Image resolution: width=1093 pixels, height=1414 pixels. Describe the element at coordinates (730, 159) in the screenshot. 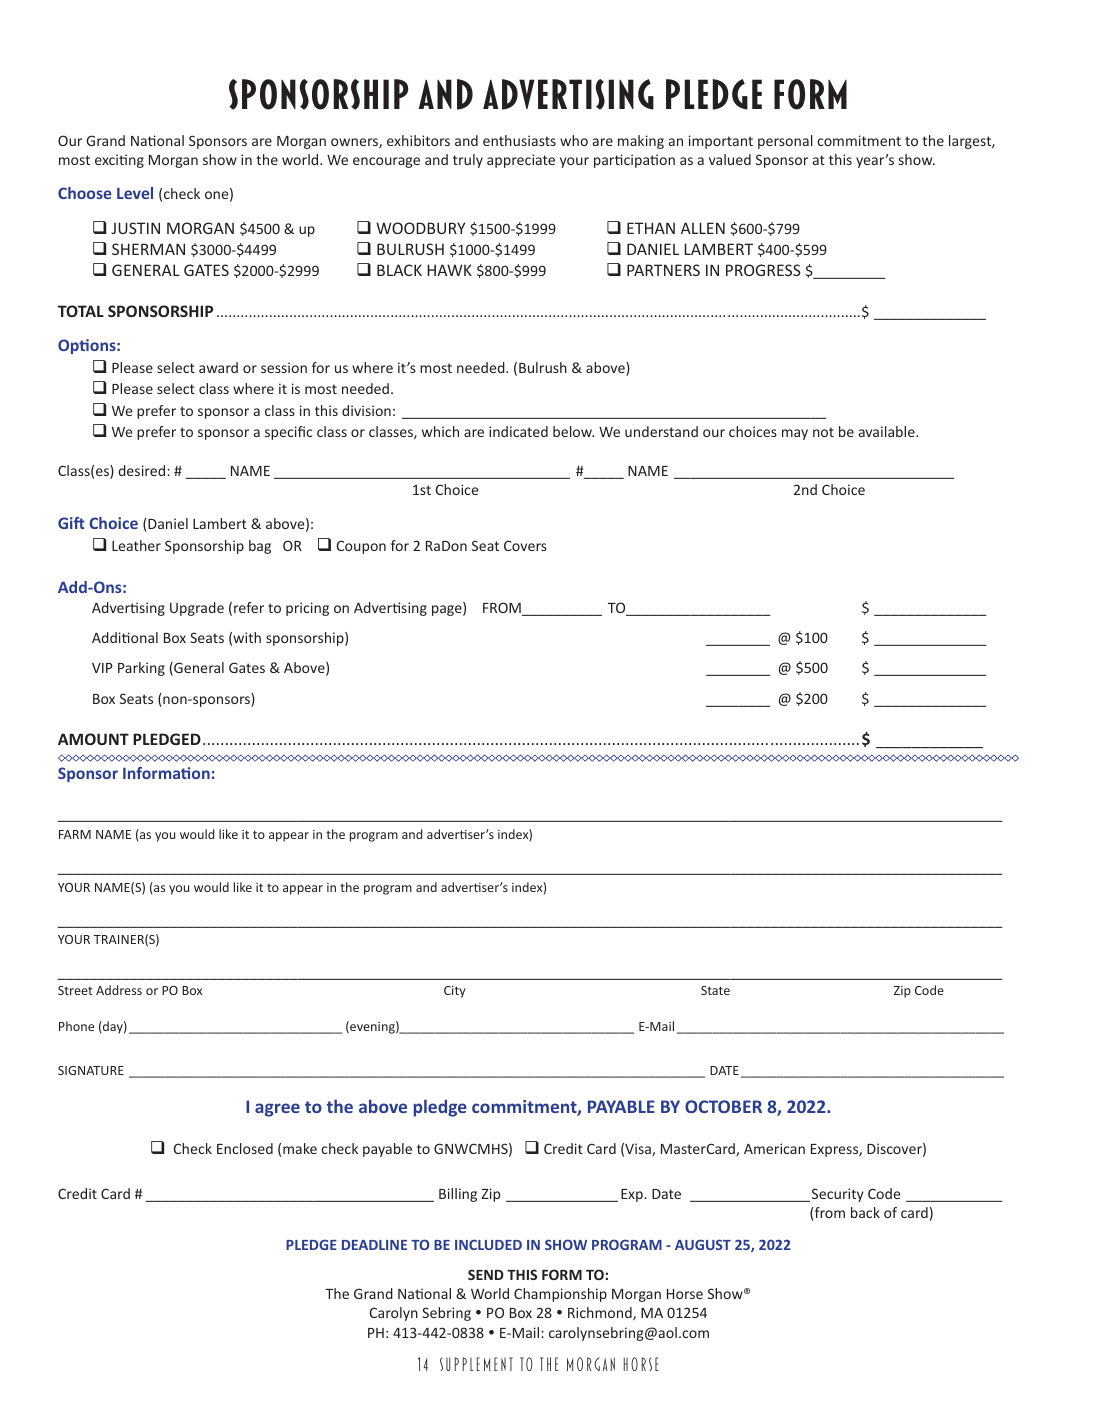

I see `valued` at that location.
